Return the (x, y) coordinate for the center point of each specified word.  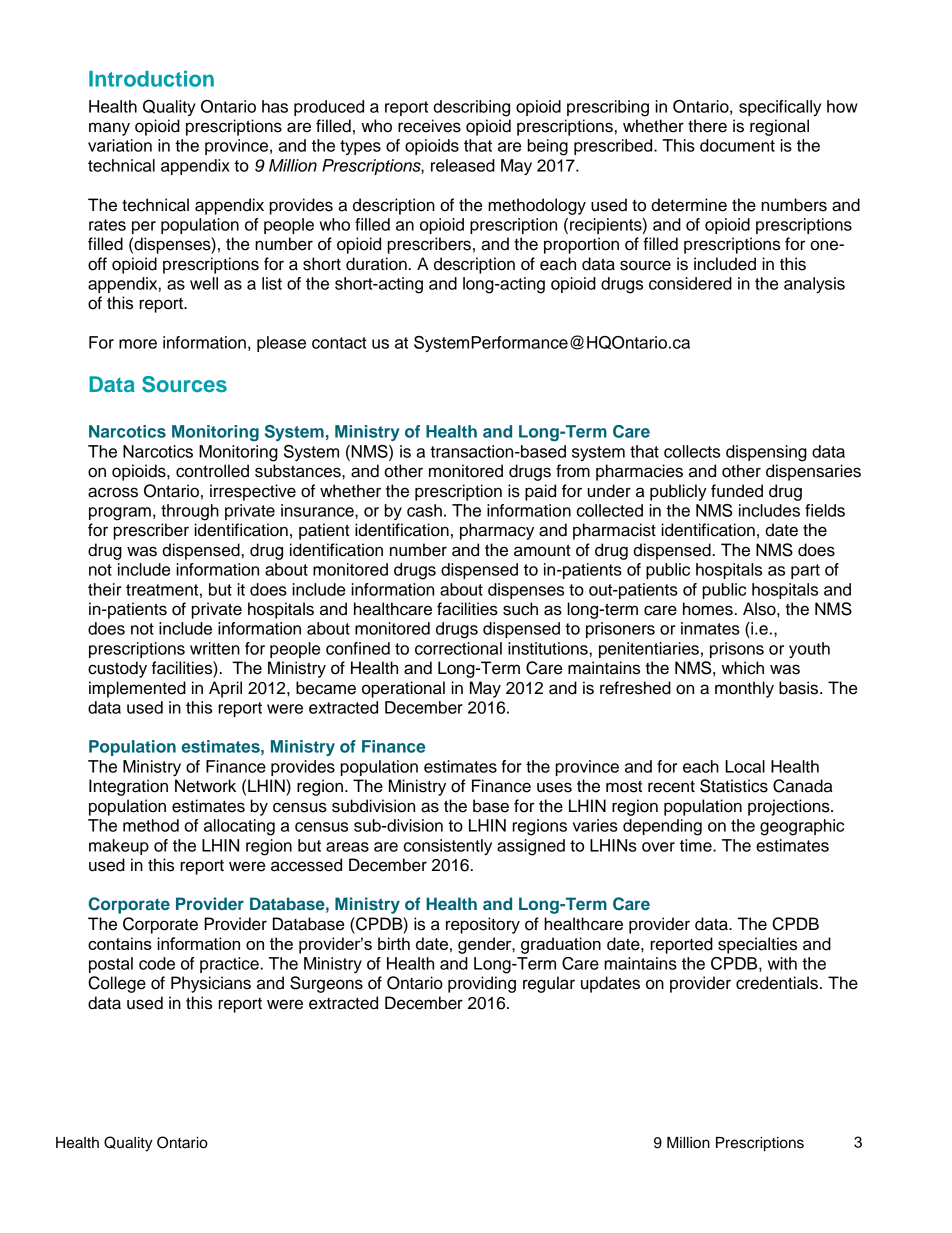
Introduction (151, 78)
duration (377, 264)
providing (482, 984)
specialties (757, 945)
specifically (780, 108)
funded (737, 491)
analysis (814, 285)
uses (554, 787)
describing (471, 108)
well (204, 283)
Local (745, 766)
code (157, 963)
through (190, 512)
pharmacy (497, 531)
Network (205, 786)
